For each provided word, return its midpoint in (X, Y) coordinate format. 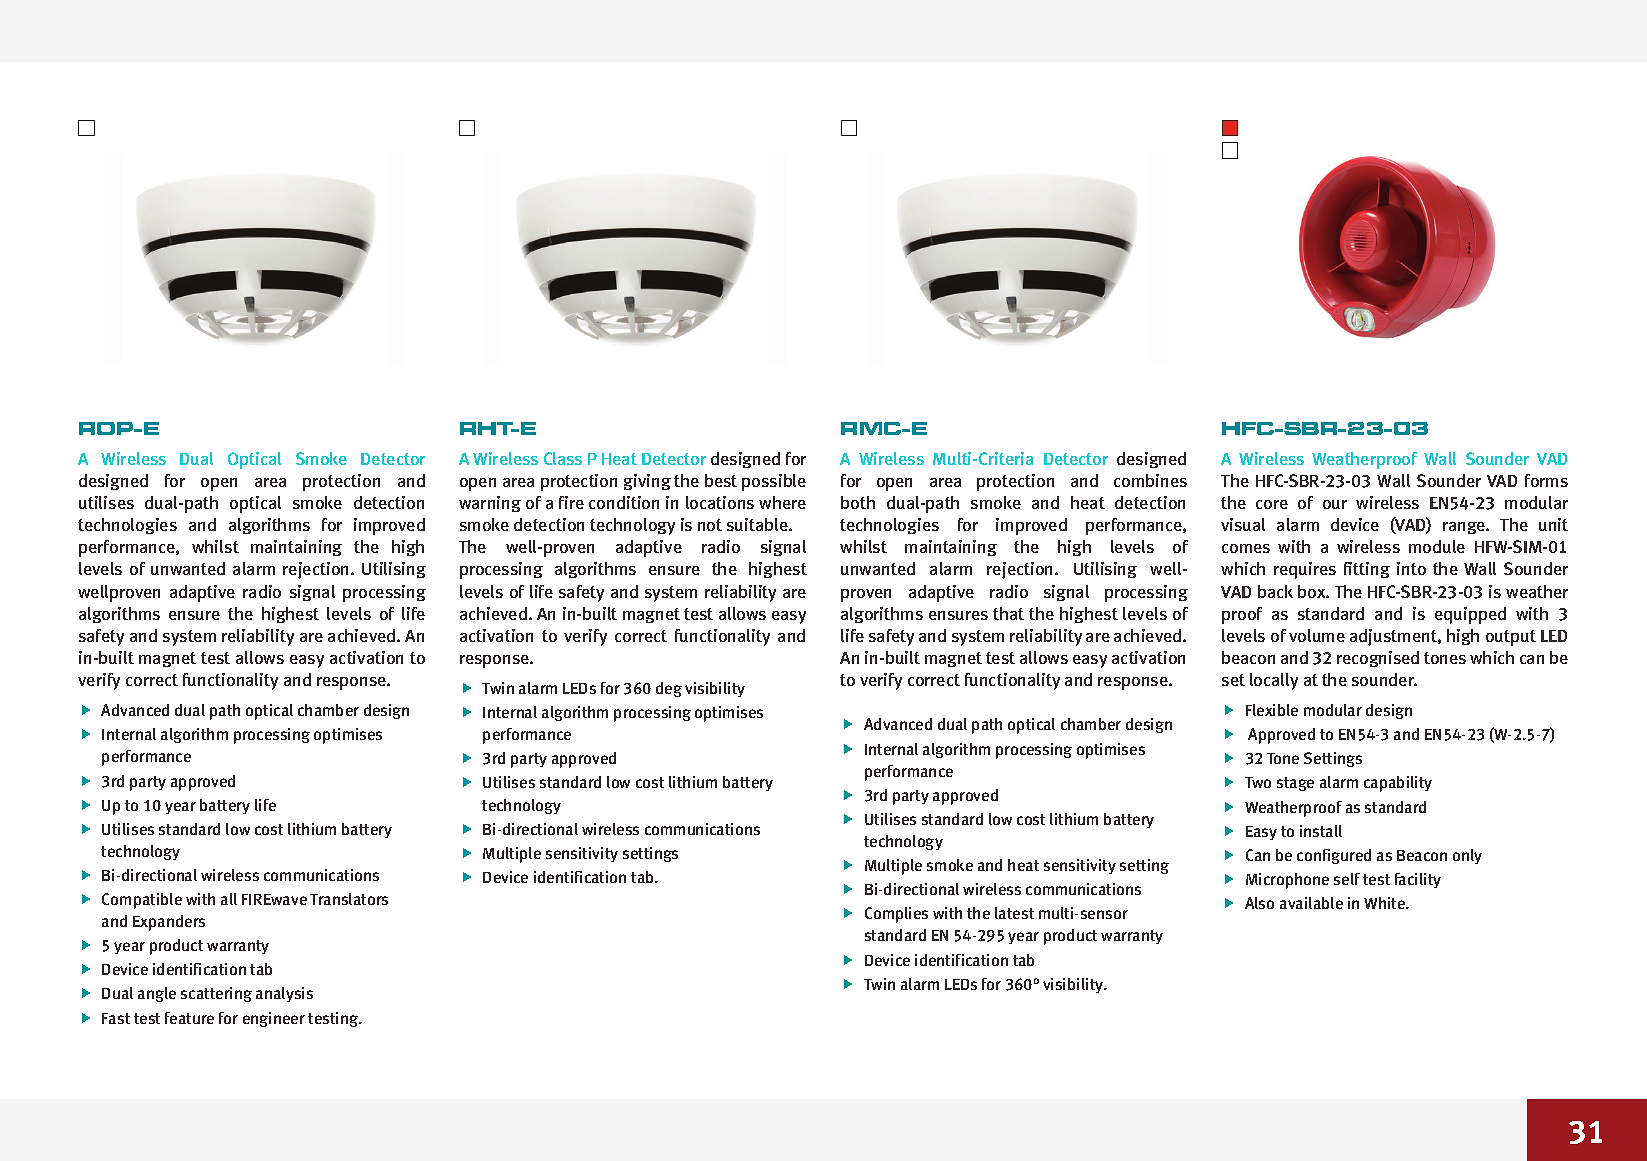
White (1386, 903)
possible (774, 482)
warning (490, 504)
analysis (284, 994)
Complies (896, 915)
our (1335, 504)
